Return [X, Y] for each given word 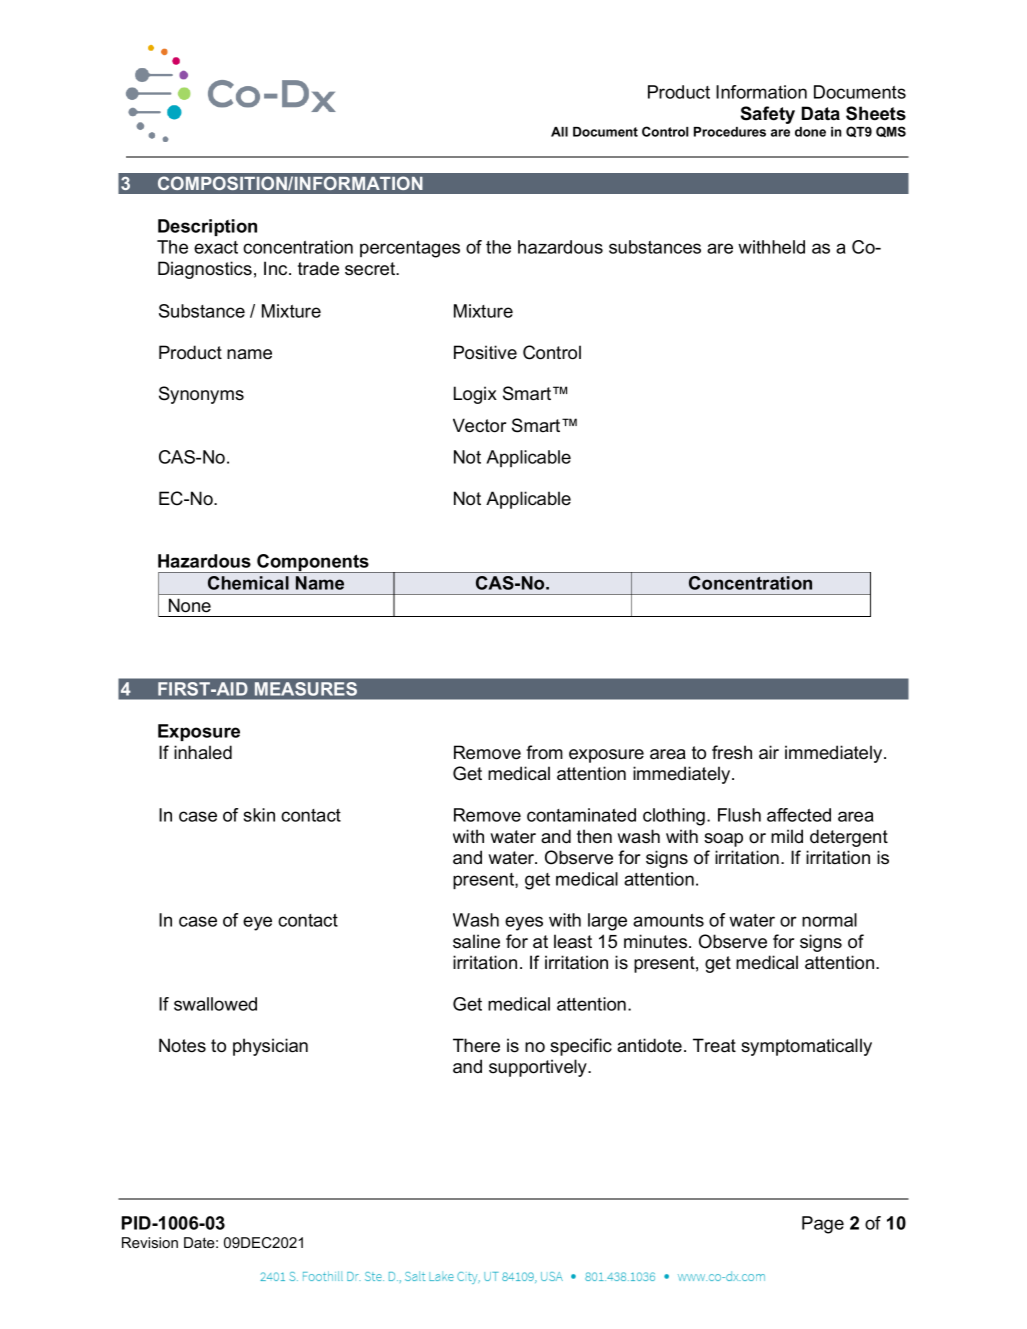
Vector [479, 425]
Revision [150, 1242]
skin [259, 815]
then [594, 836]
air [769, 752]
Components [313, 563]
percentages [410, 249]
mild [787, 836]
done [810, 132]
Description [207, 227]
